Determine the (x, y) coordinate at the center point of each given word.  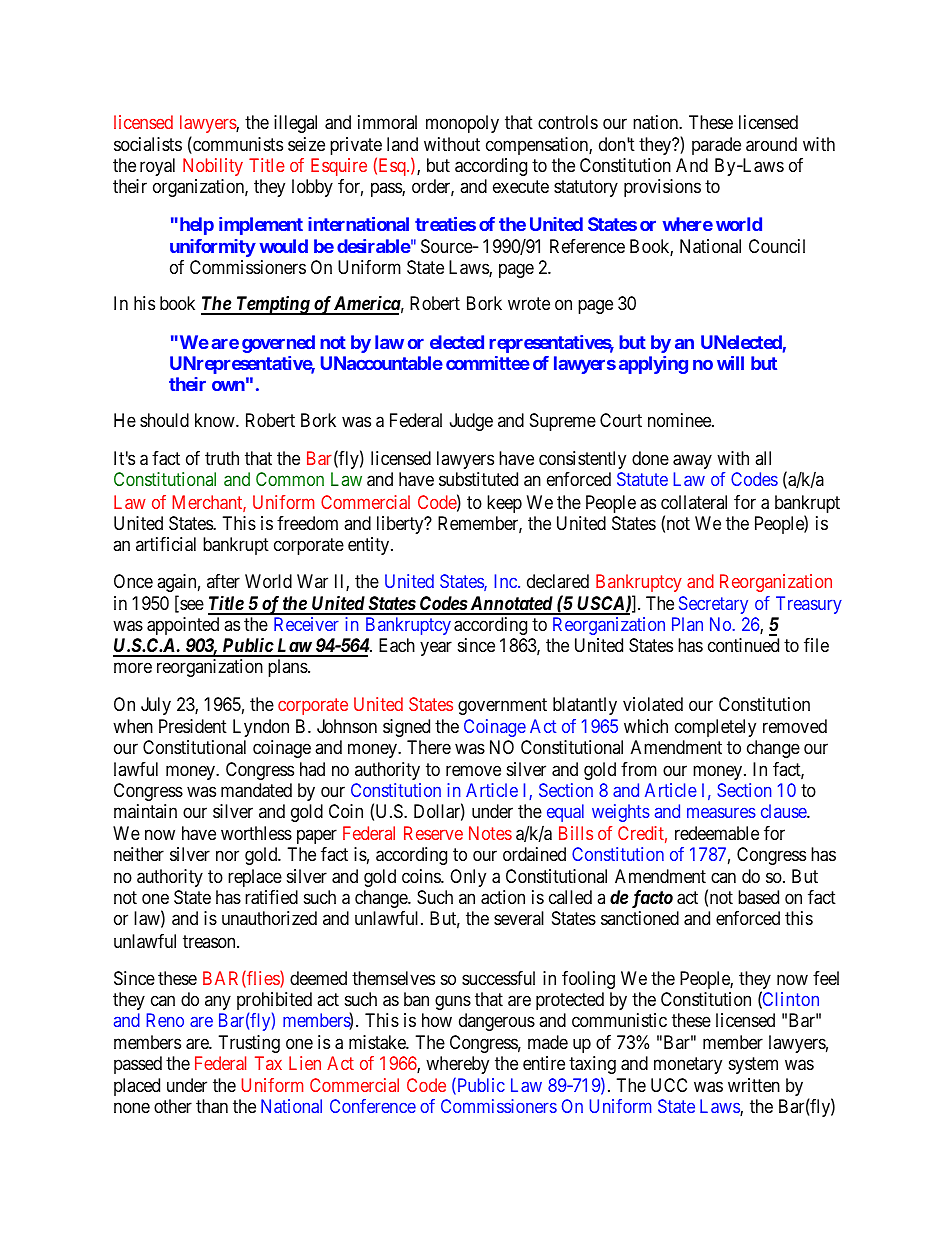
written (754, 1085)
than (212, 1106)
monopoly (462, 124)
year (436, 649)
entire (544, 1063)
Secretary (713, 605)
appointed (183, 626)
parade (716, 146)
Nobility (213, 167)
